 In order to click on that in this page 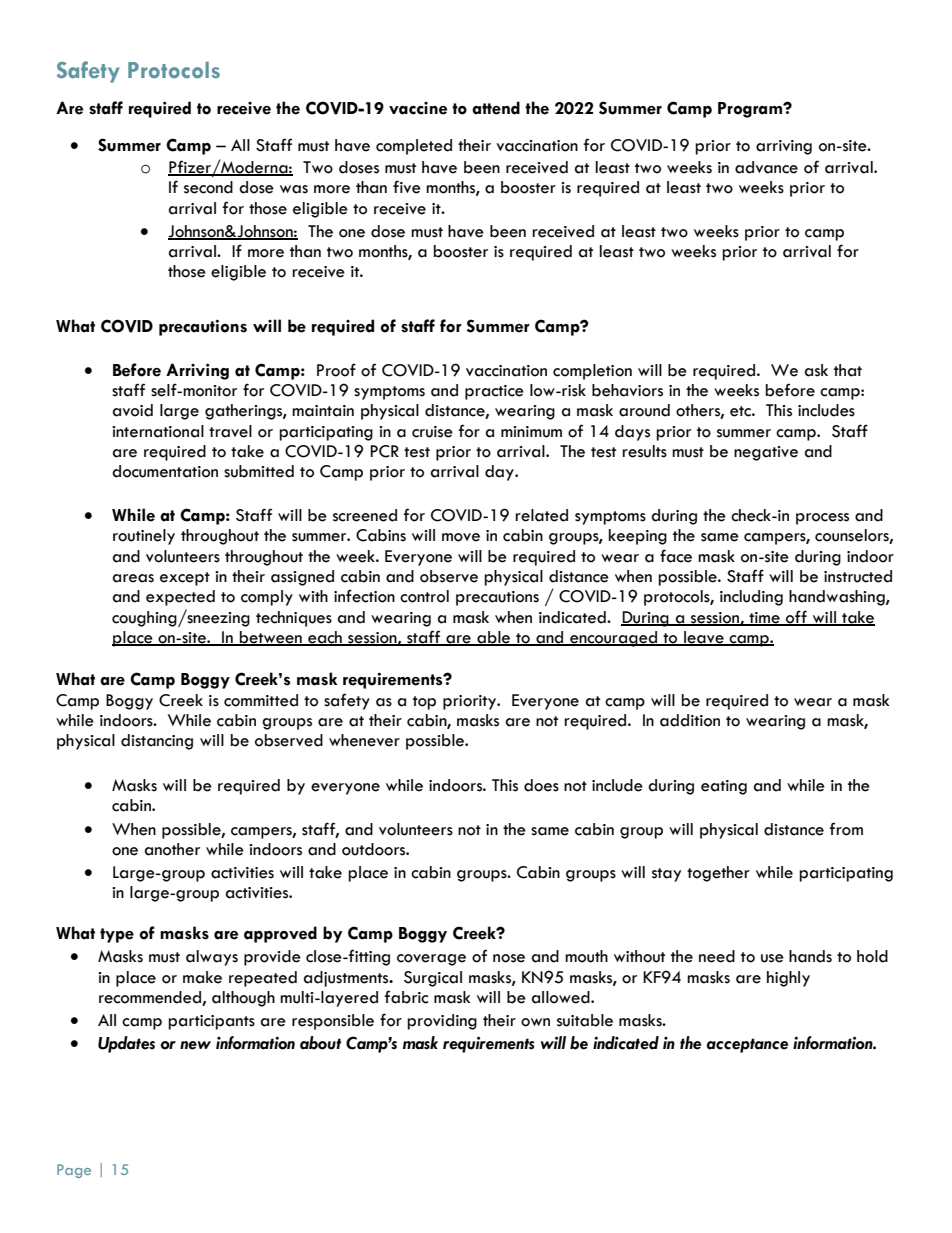, I will do `click(848, 370)`.
